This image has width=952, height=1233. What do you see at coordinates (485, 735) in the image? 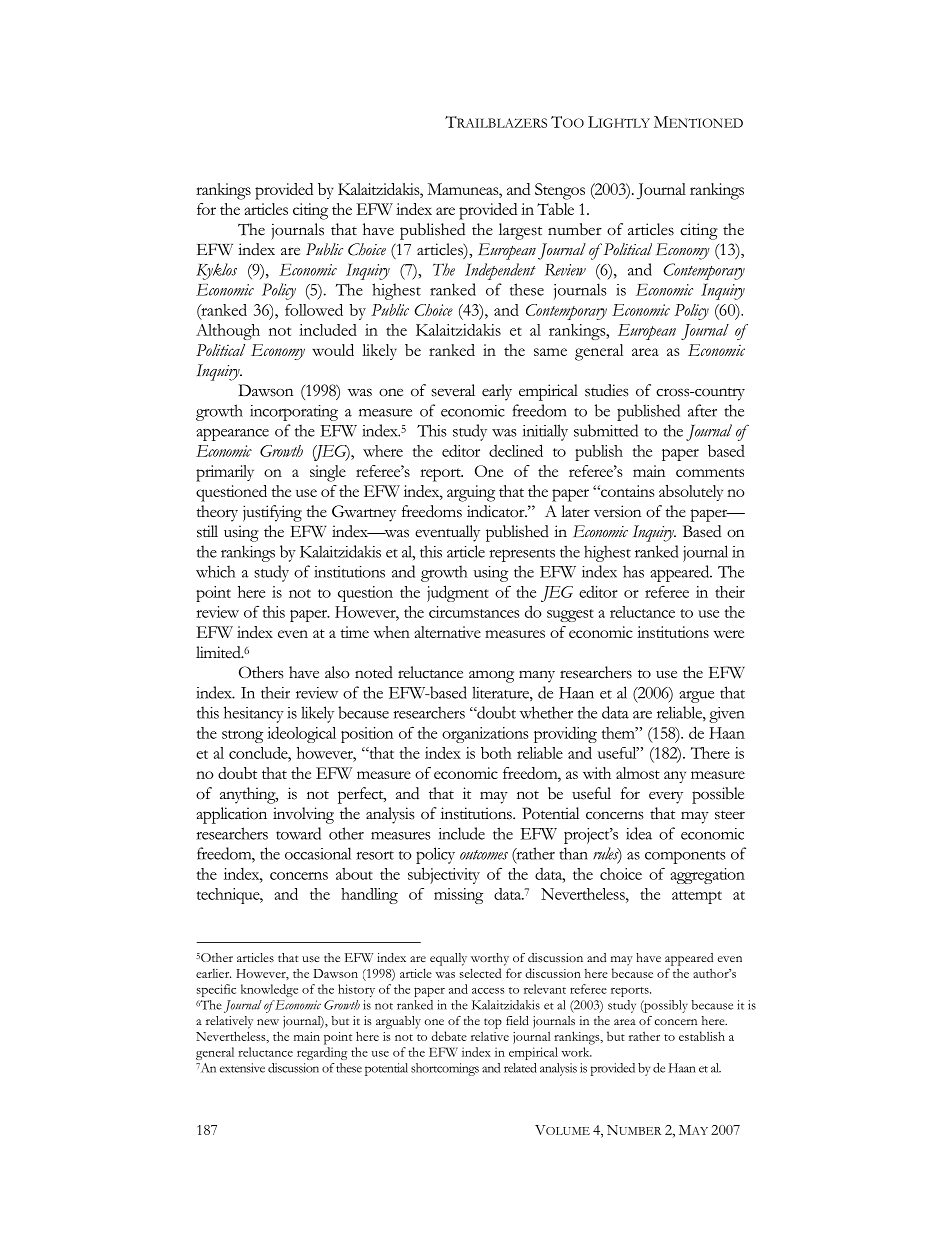
I see `organizations` at bounding box center [485, 735].
